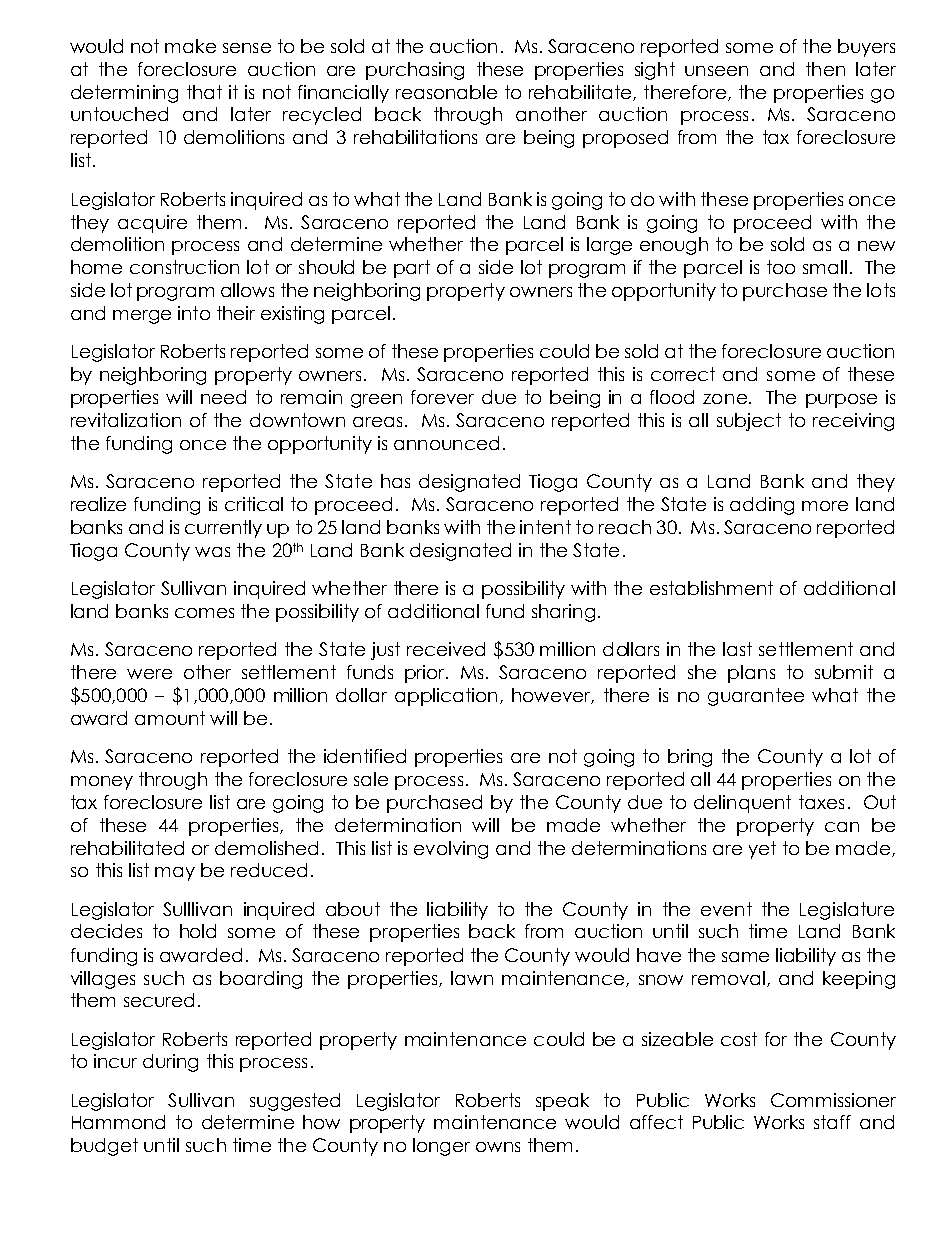 The width and height of the image is (952, 1233). What do you see at coordinates (194, 313) in the image?
I see `into` at bounding box center [194, 313].
